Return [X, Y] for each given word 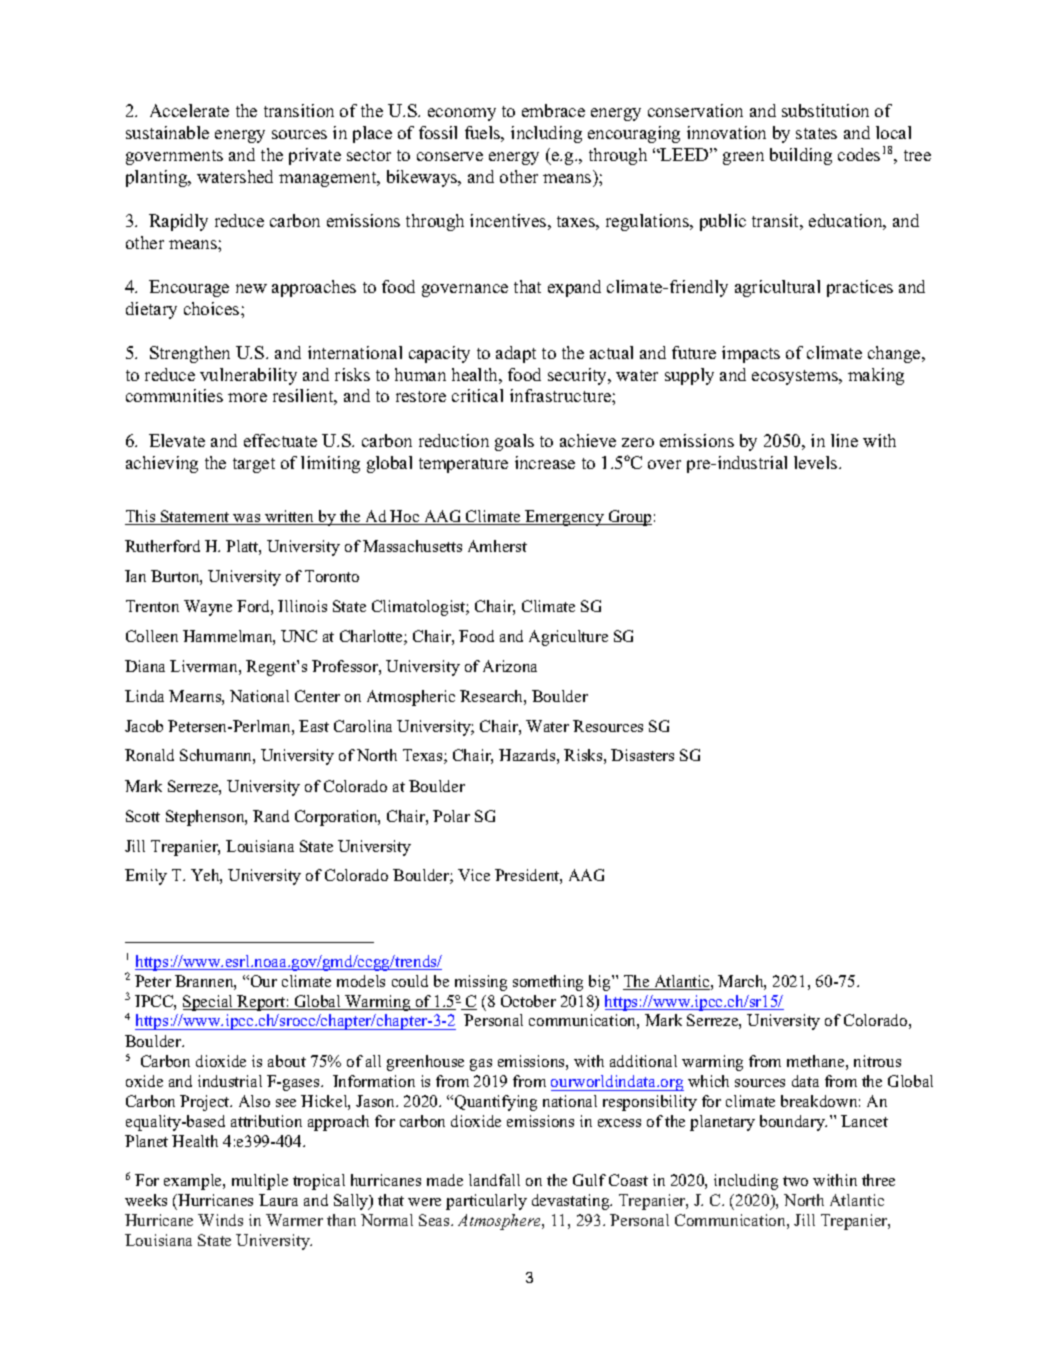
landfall [494, 1180]
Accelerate [189, 110]
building [801, 156]
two [795, 1181]
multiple [260, 1182]
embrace [553, 110]
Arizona [510, 666]
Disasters [642, 755]
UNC [299, 636]
